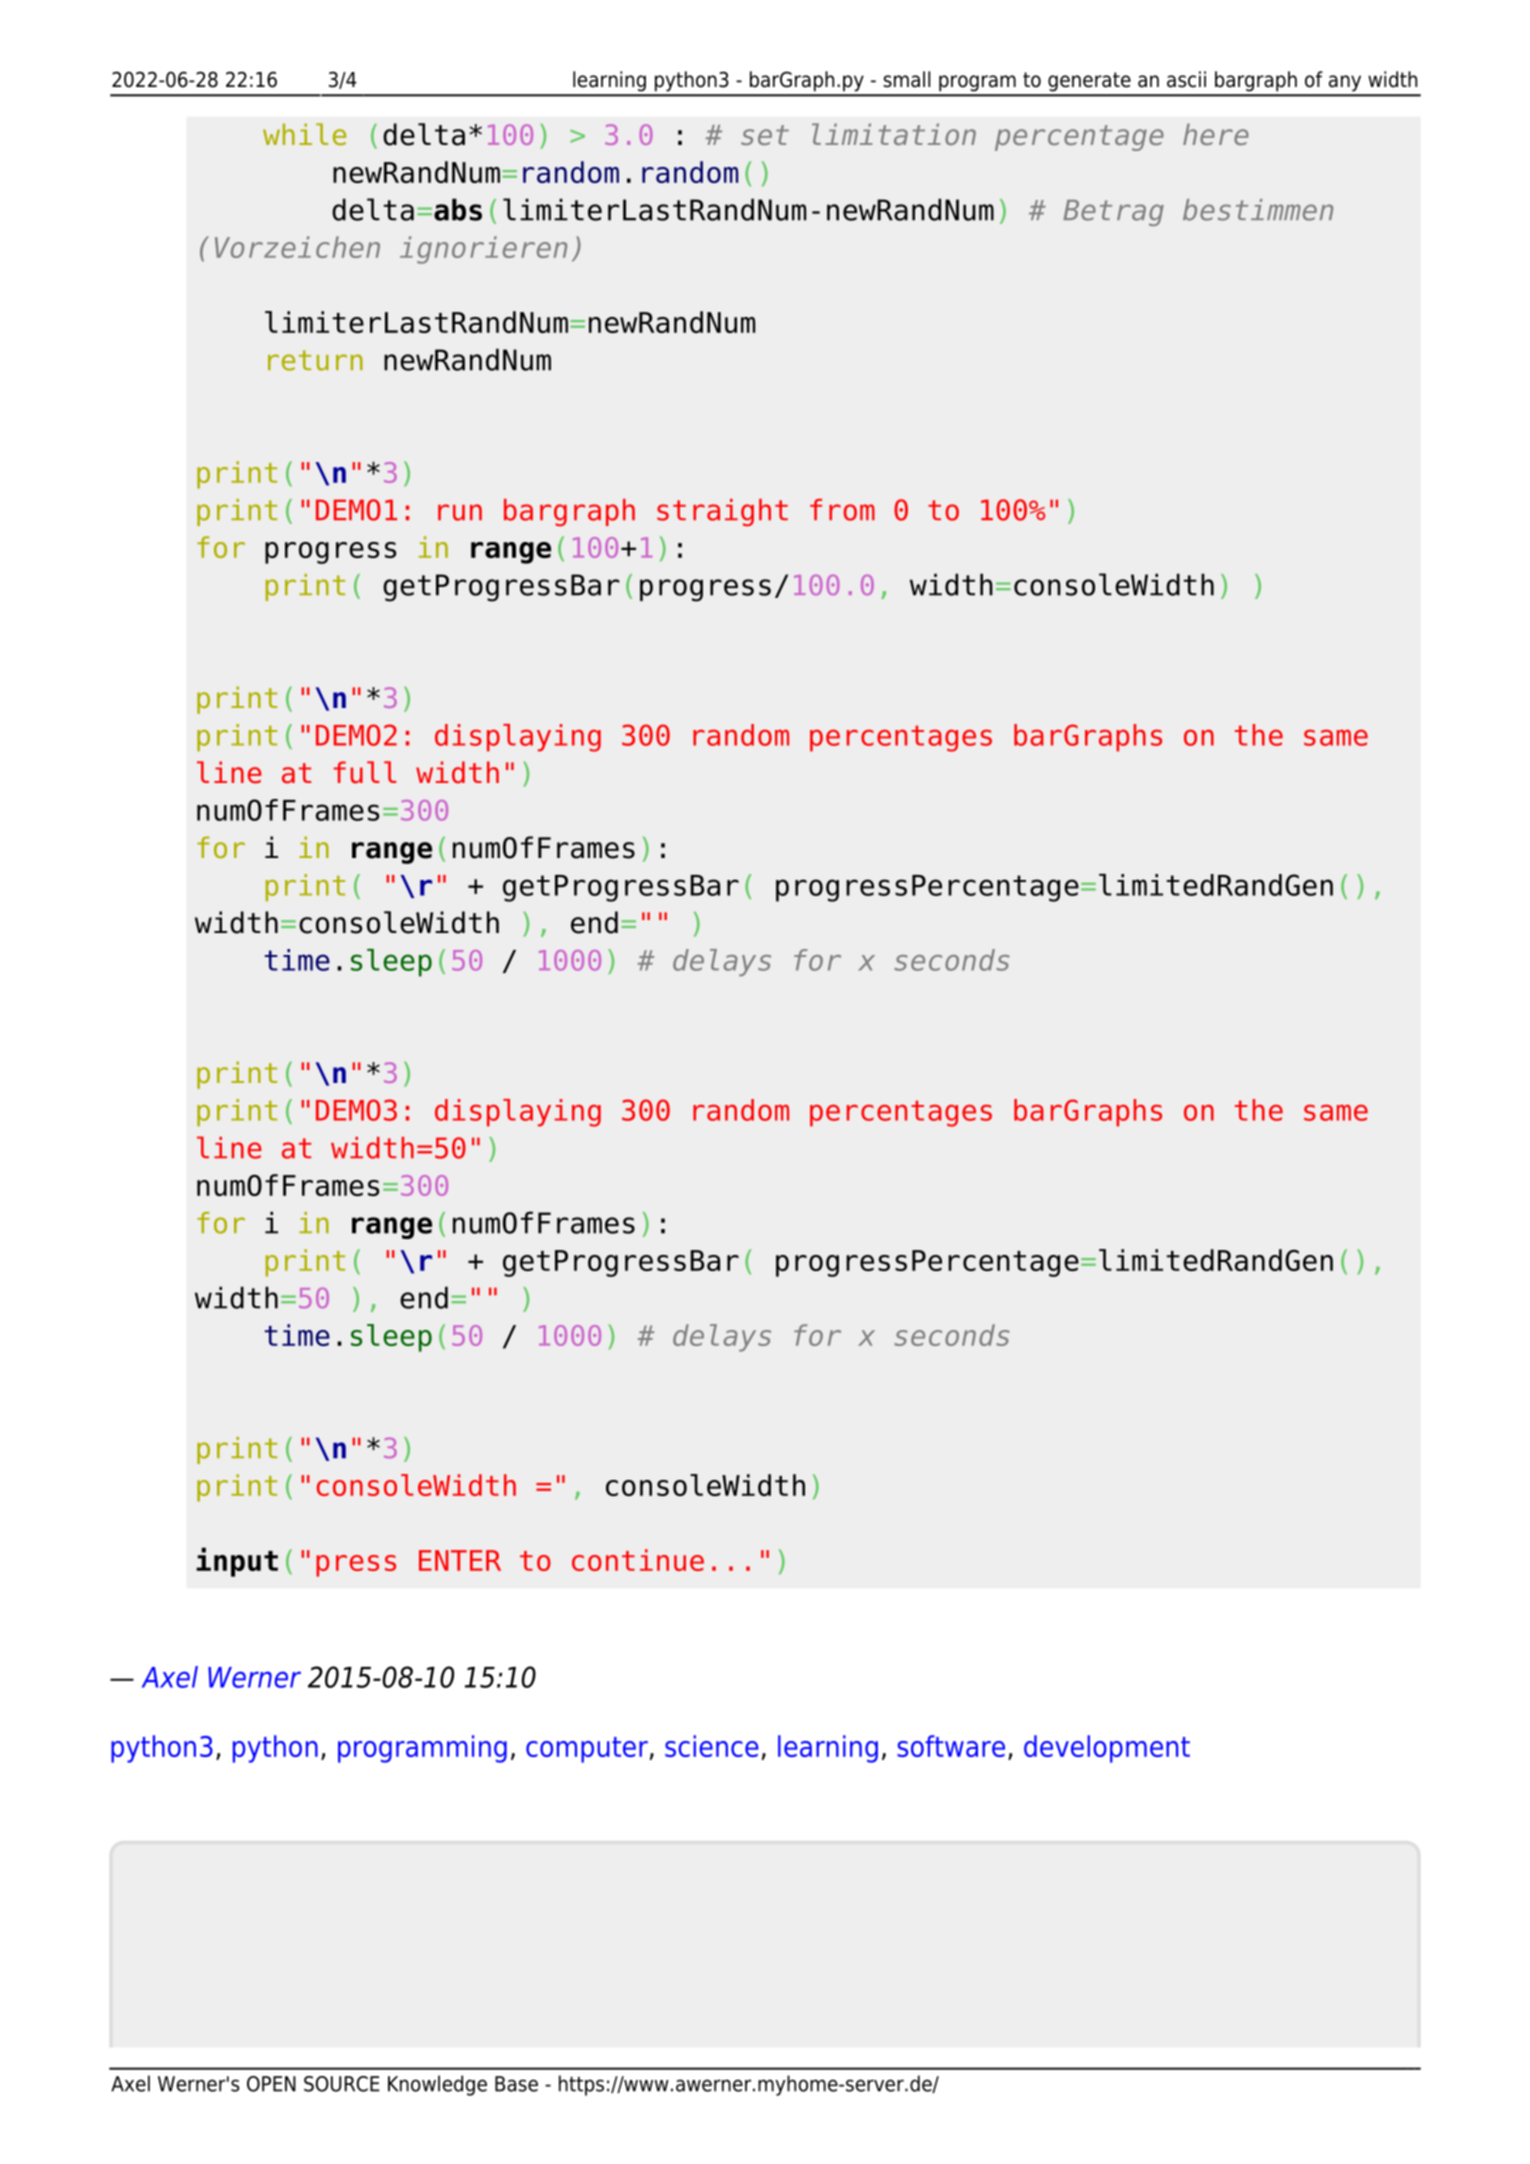 The image size is (1530, 2164). I want to click on set, so click(765, 135).
